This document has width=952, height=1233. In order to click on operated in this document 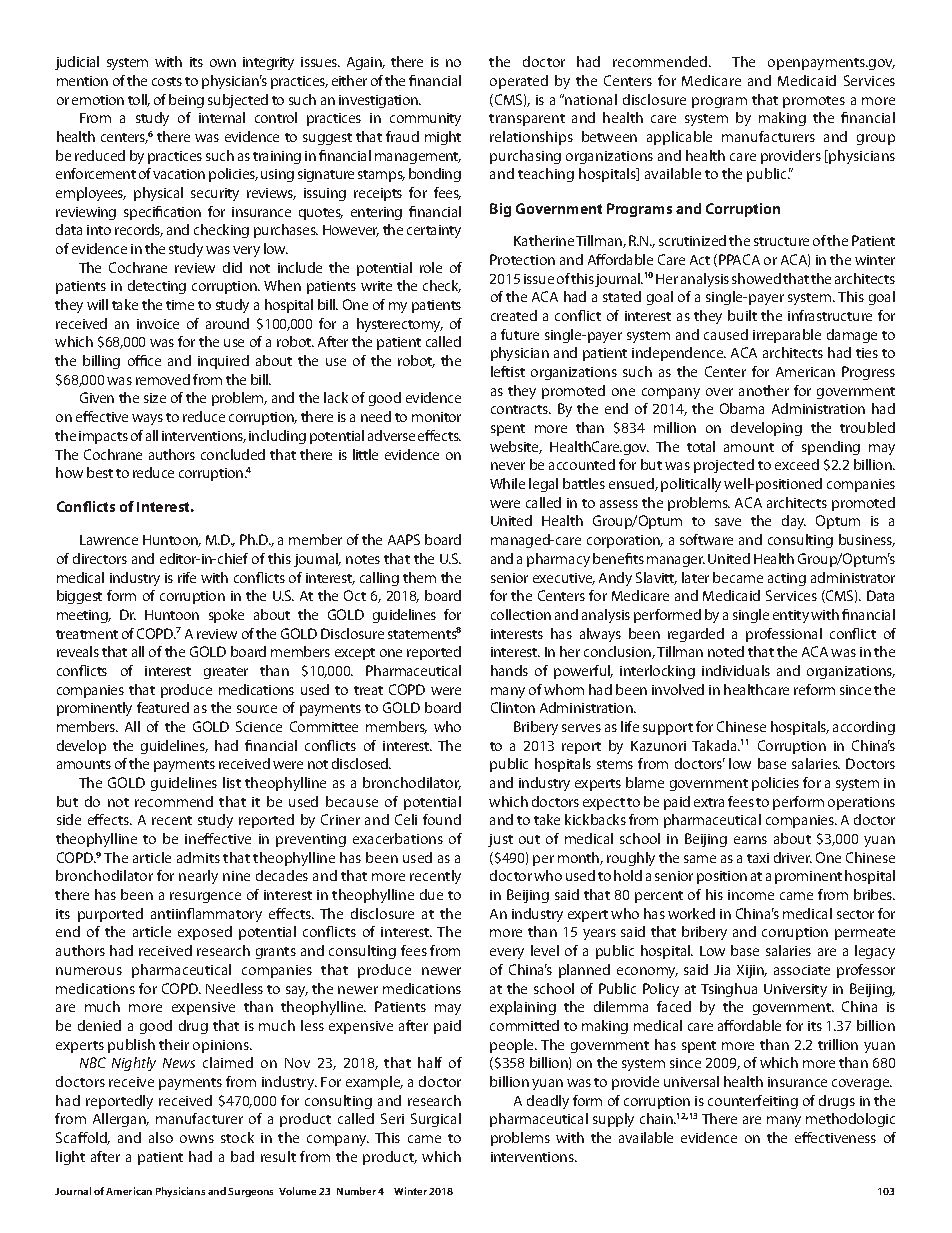, I will do `click(519, 82)`.
